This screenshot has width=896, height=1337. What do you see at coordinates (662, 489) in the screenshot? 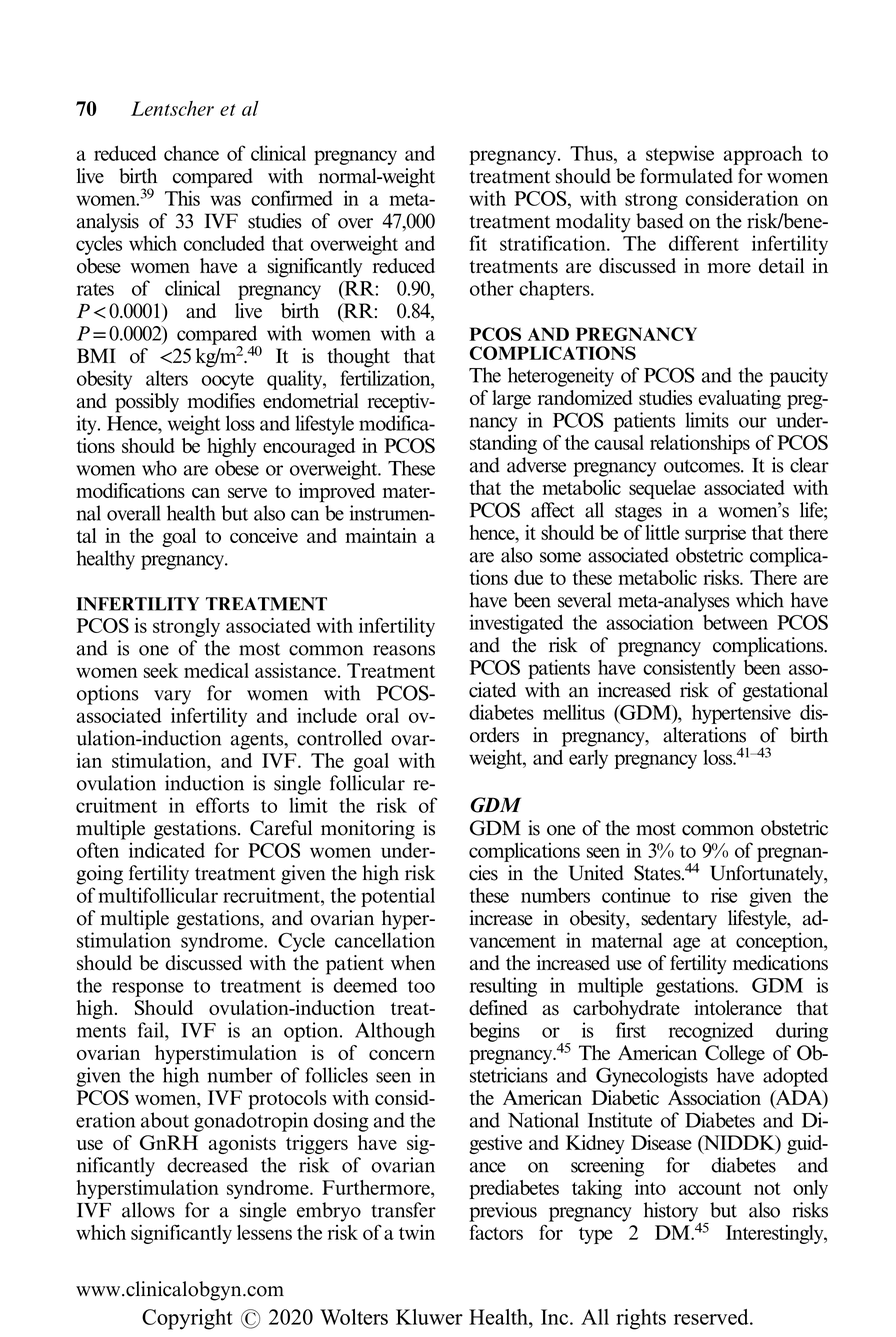
I see `sequelae` at bounding box center [662, 489].
